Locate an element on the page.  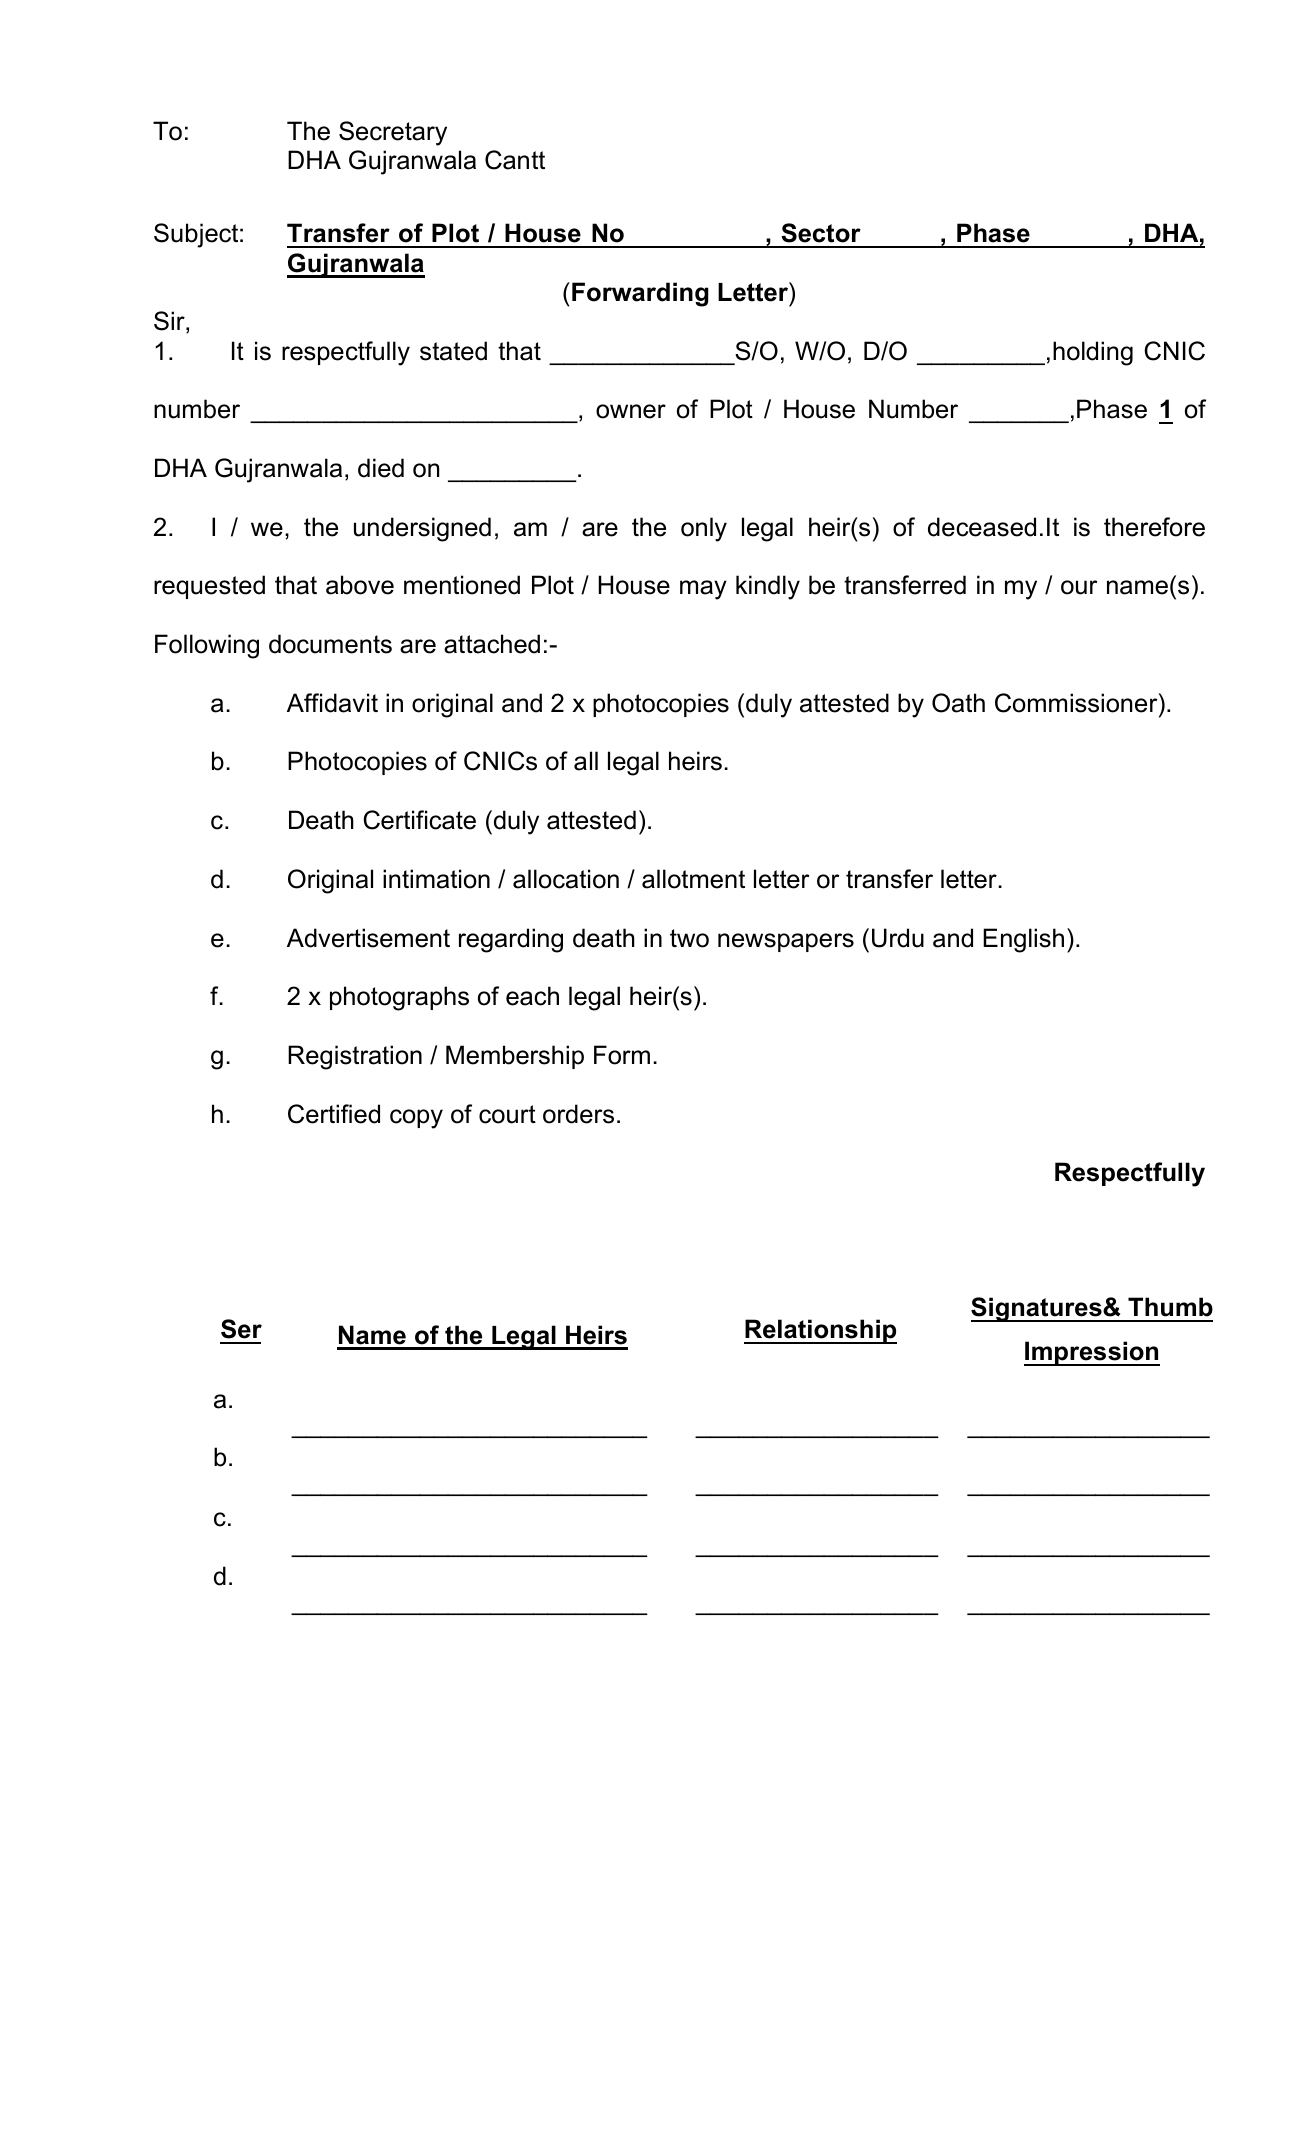
Commissioner is located at coordinates (1077, 703).
